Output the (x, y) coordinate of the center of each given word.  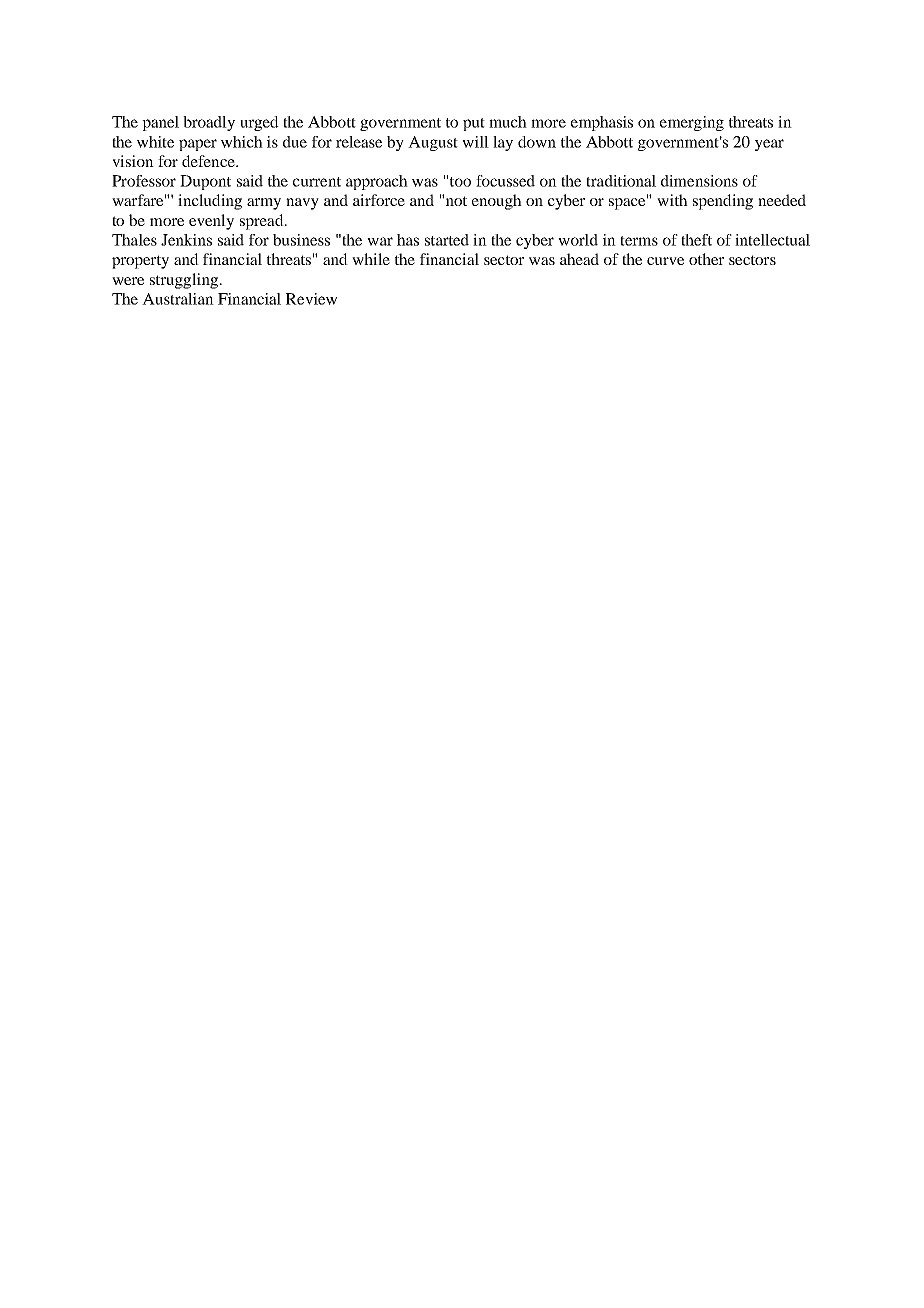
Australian (178, 299)
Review (311, 299)
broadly (209, 123)
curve (665, 261)
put (474, 124)
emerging (692, 123)
